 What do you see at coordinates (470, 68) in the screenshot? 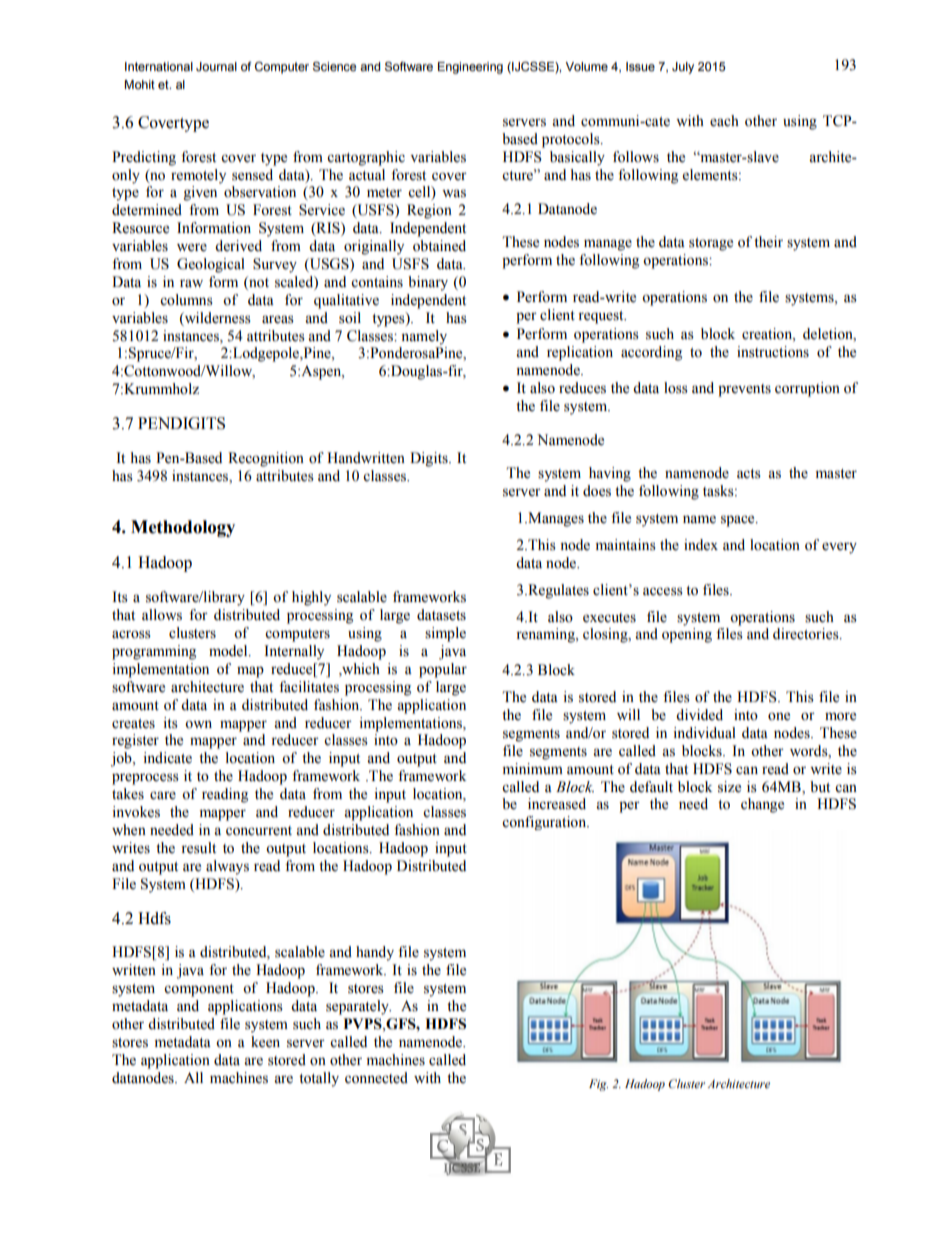
I see `Engineering` at bounding box center [470, 68].
